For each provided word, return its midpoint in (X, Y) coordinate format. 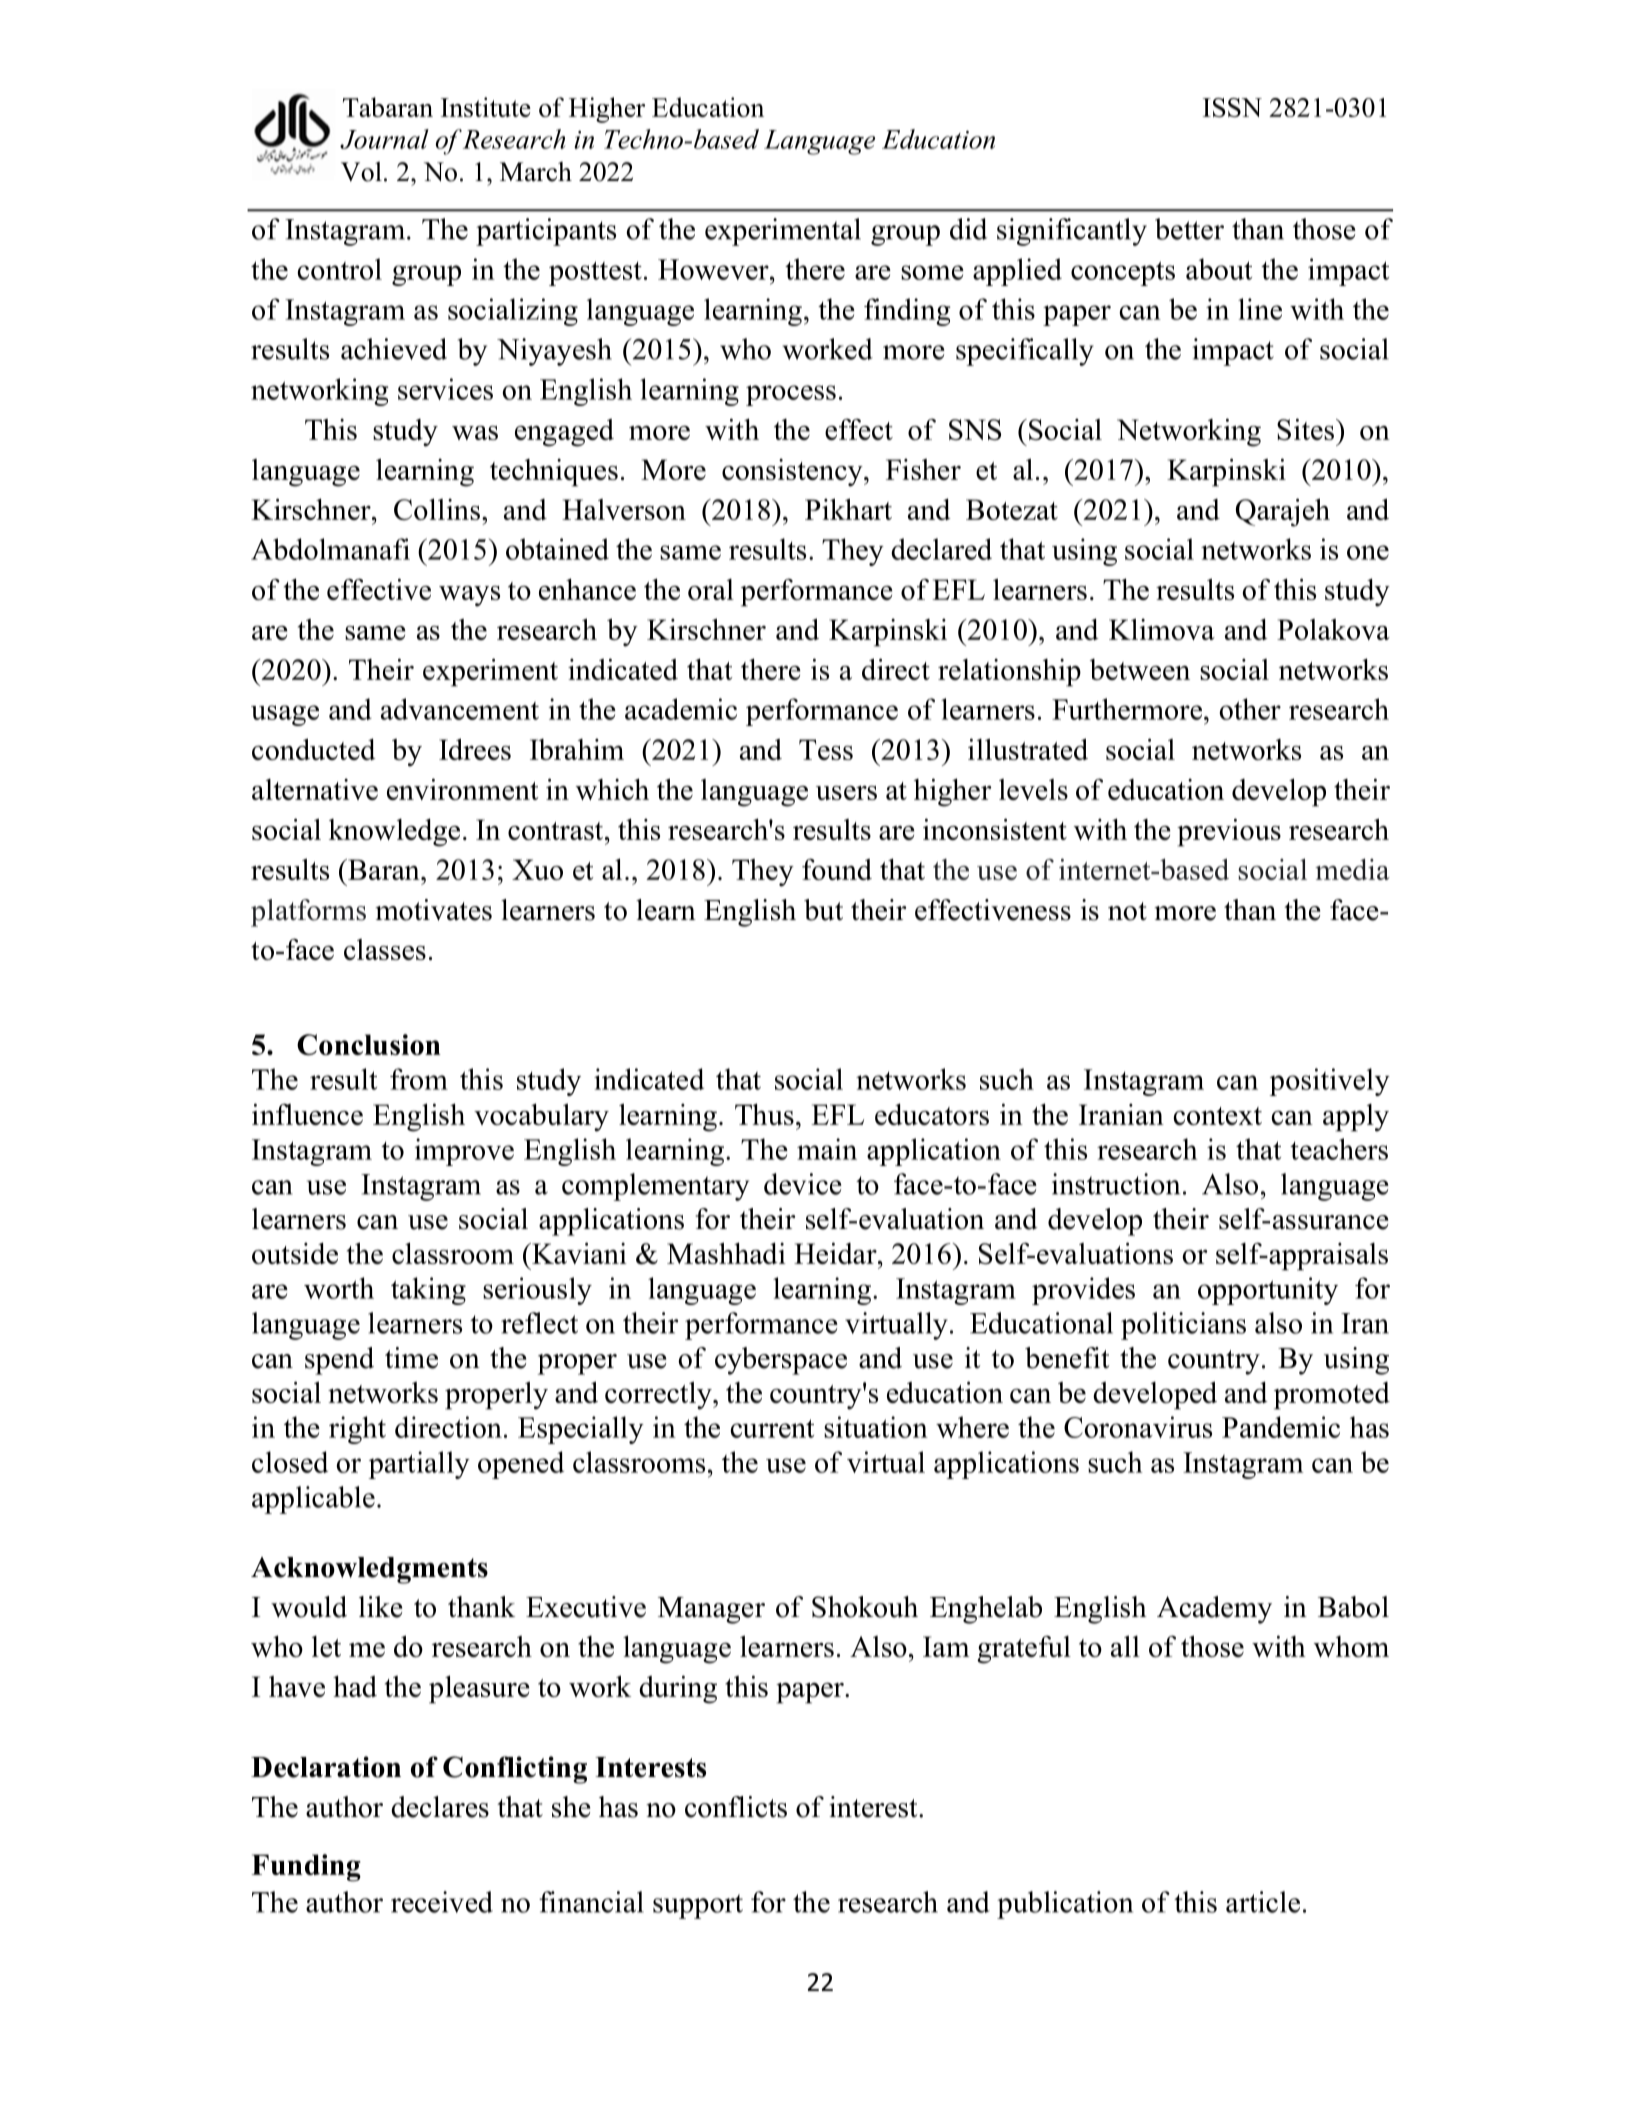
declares (440, 1807)
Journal (384, 139)
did (968, 229)
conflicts (736, 1807)
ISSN (1232, 107)
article (1263, 1902)
